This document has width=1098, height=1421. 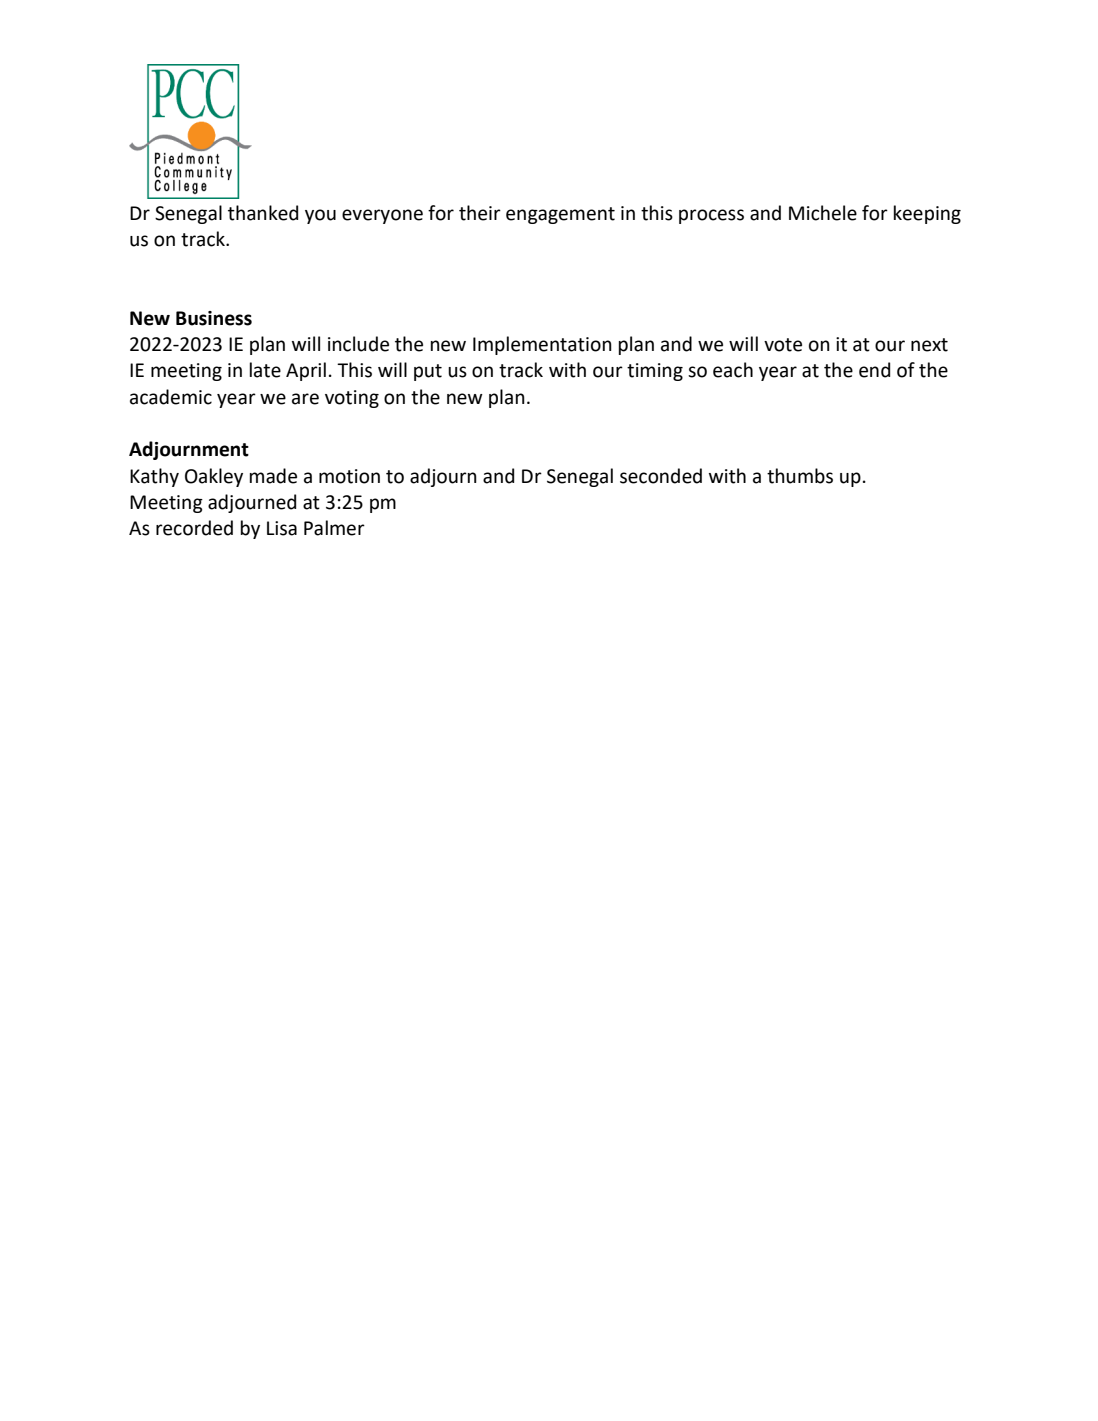 I want to click on Business, so click(x=214, y=318).
